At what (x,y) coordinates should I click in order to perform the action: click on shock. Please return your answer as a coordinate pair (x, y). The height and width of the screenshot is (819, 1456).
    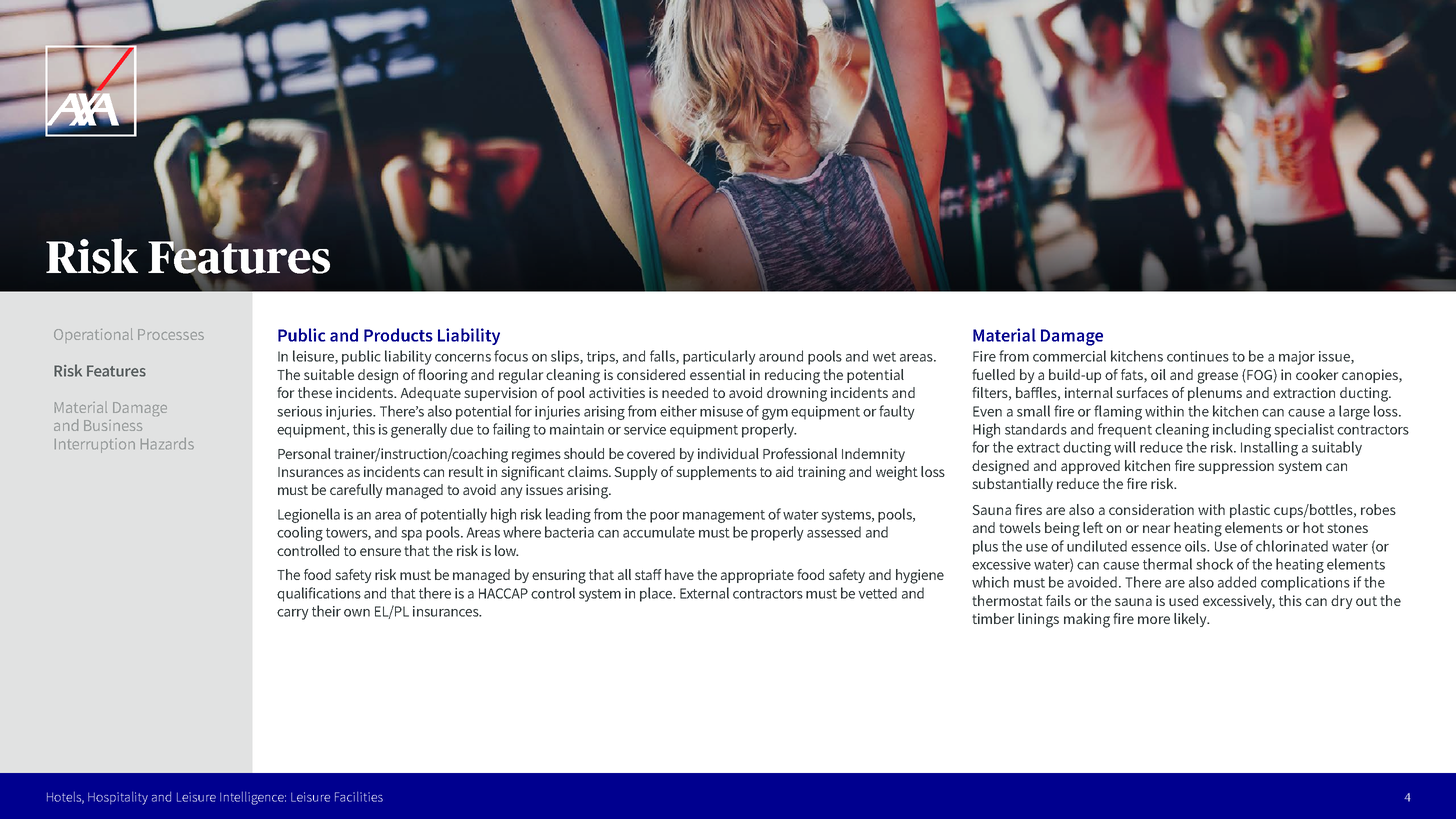
    Looking at the image, I should click on (1214, 564).
